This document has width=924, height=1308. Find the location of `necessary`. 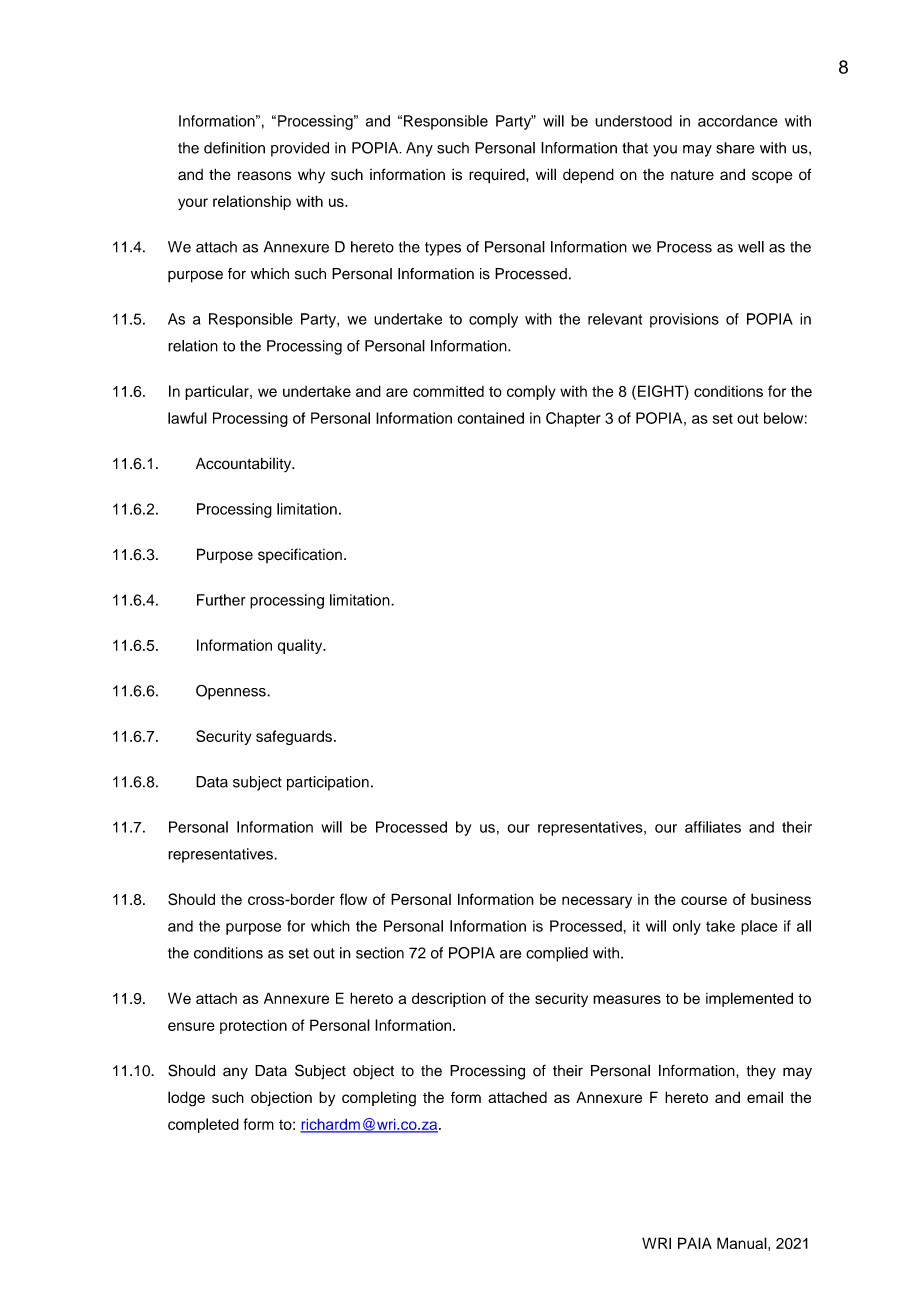

necessary is located at coordinates (597, 902).
